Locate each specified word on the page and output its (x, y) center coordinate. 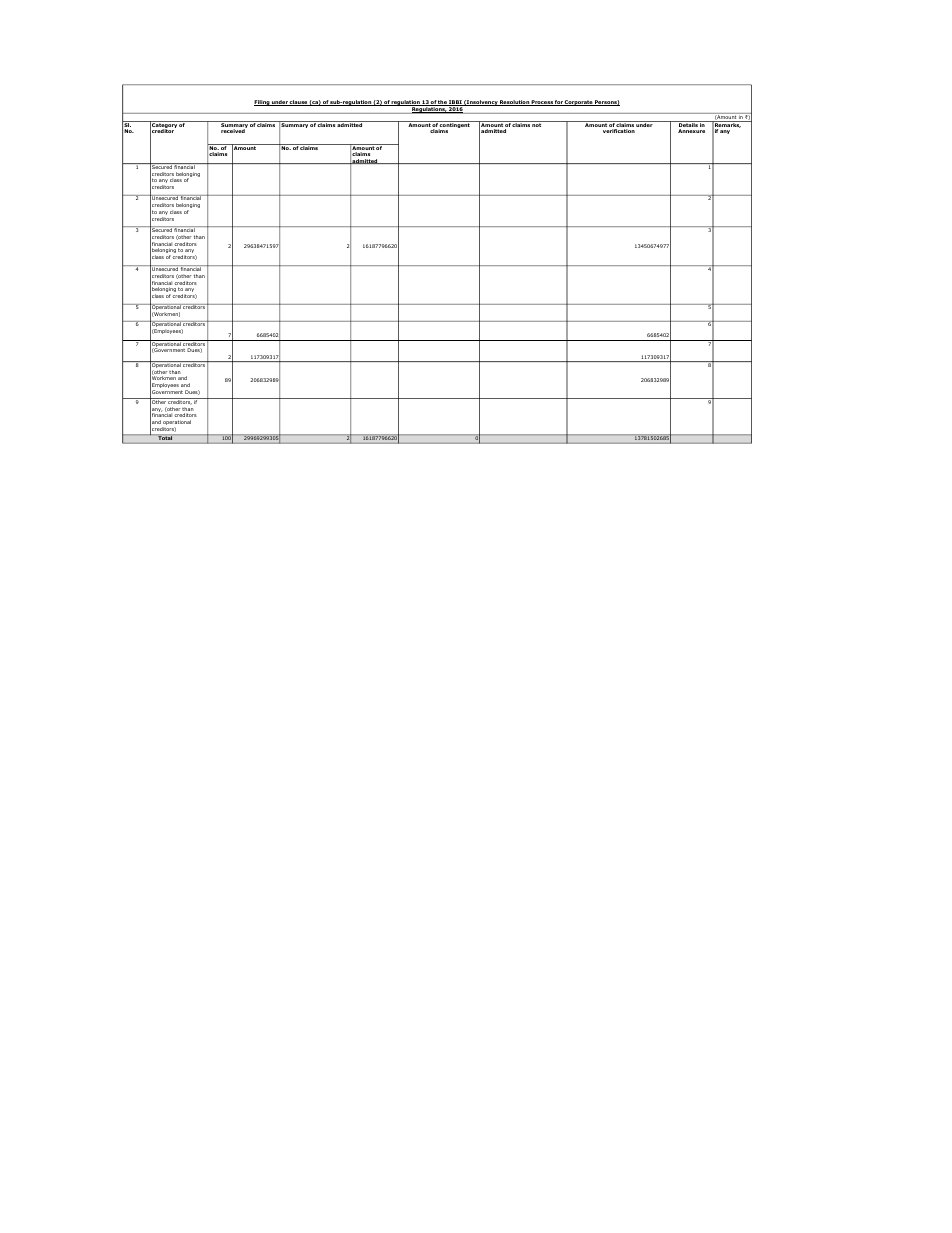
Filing (262, 103)
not (537, 124)
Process (542, 103)
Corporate (578, 103)
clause (298, 103)
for (559, 103)
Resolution (514, 103)
